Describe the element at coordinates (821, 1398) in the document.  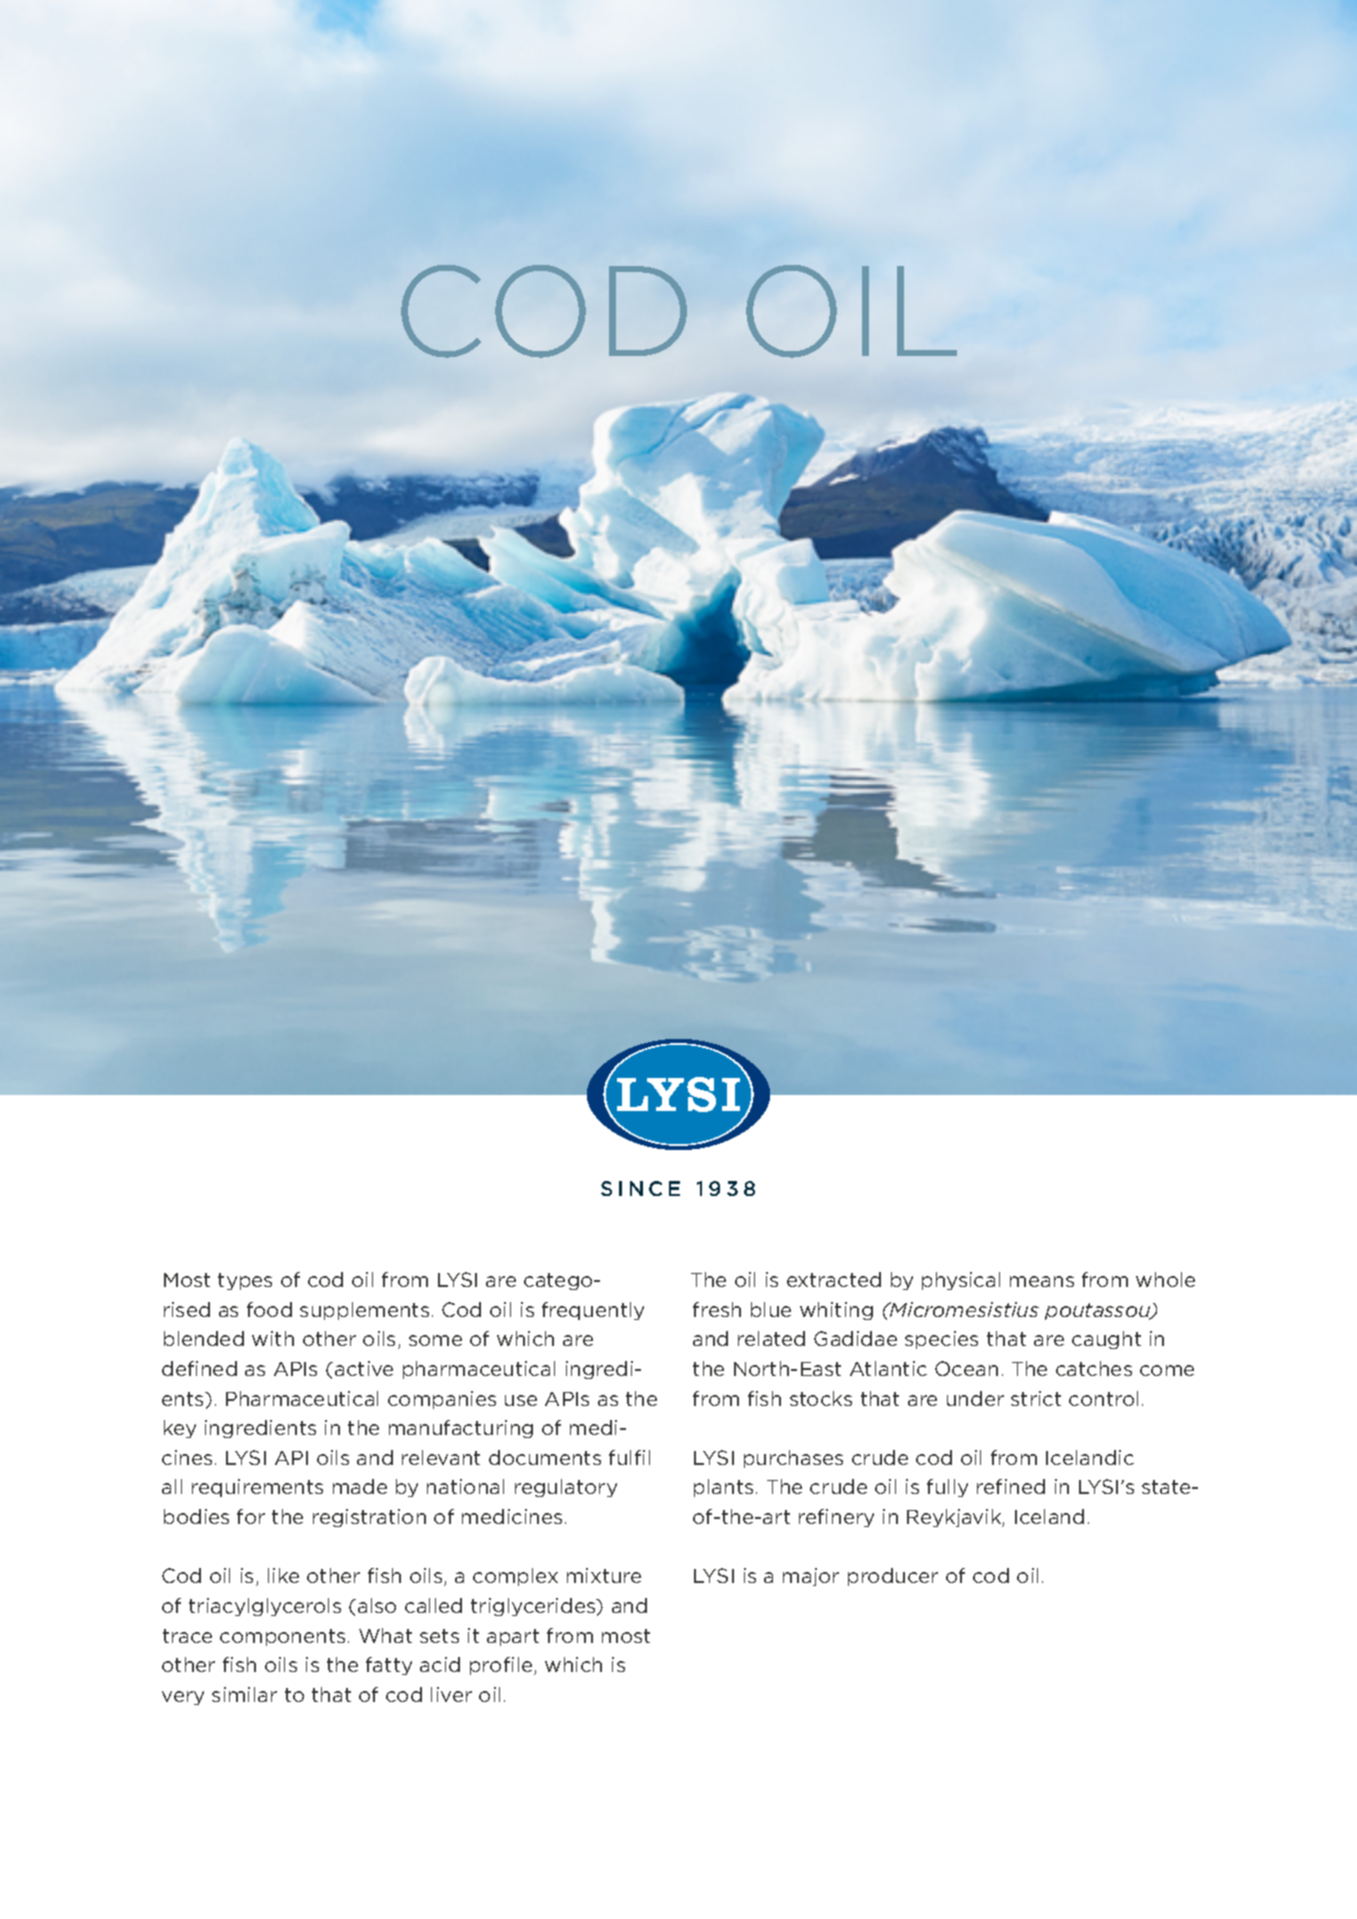
I see `stocks` at that location.
